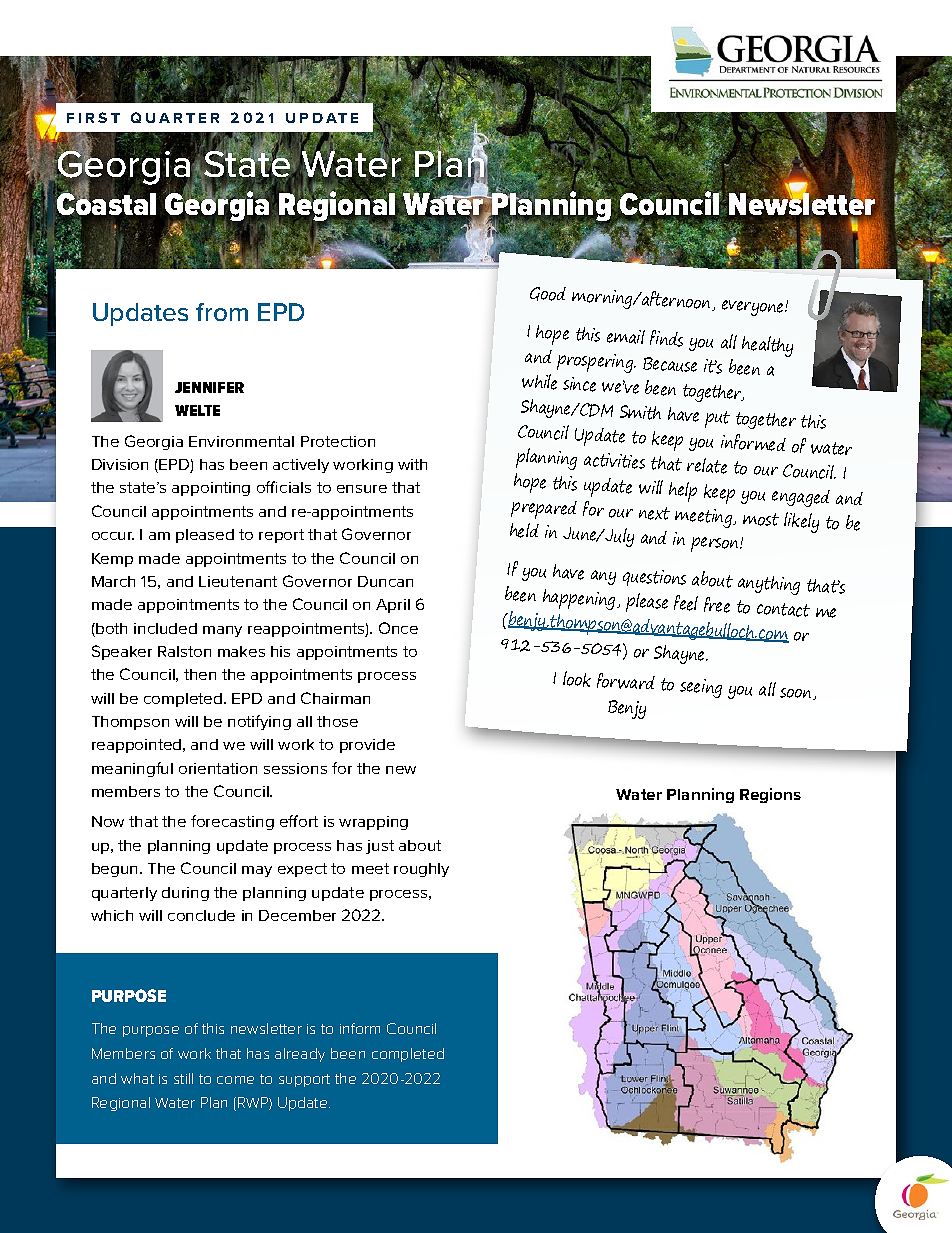  Describe the element at coordinates (232, 822) in the screenshot. I see `forecasting` at that location.
